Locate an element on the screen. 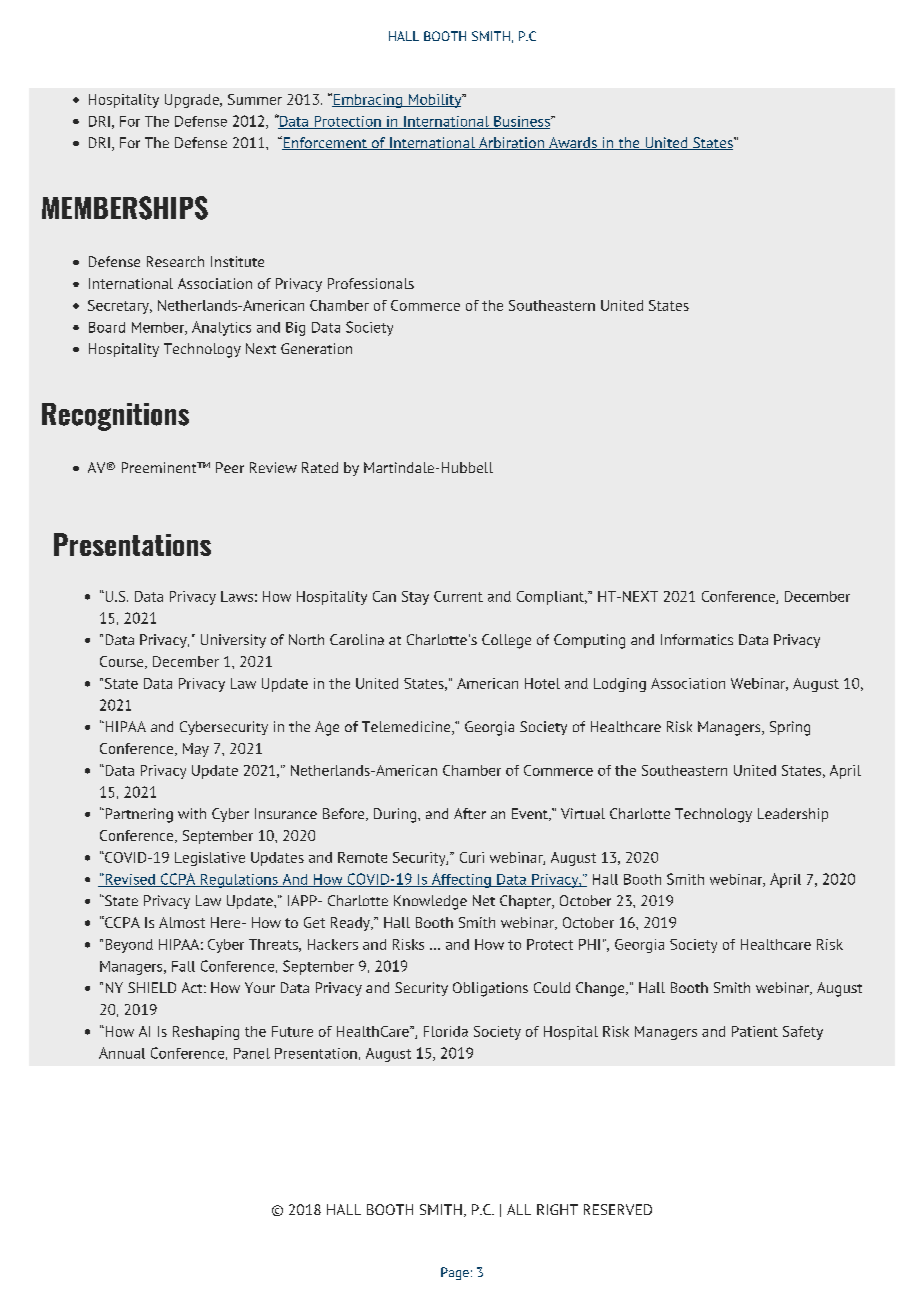 The image size is (924, 1308). Spring is located at coordinates (790, 728).
